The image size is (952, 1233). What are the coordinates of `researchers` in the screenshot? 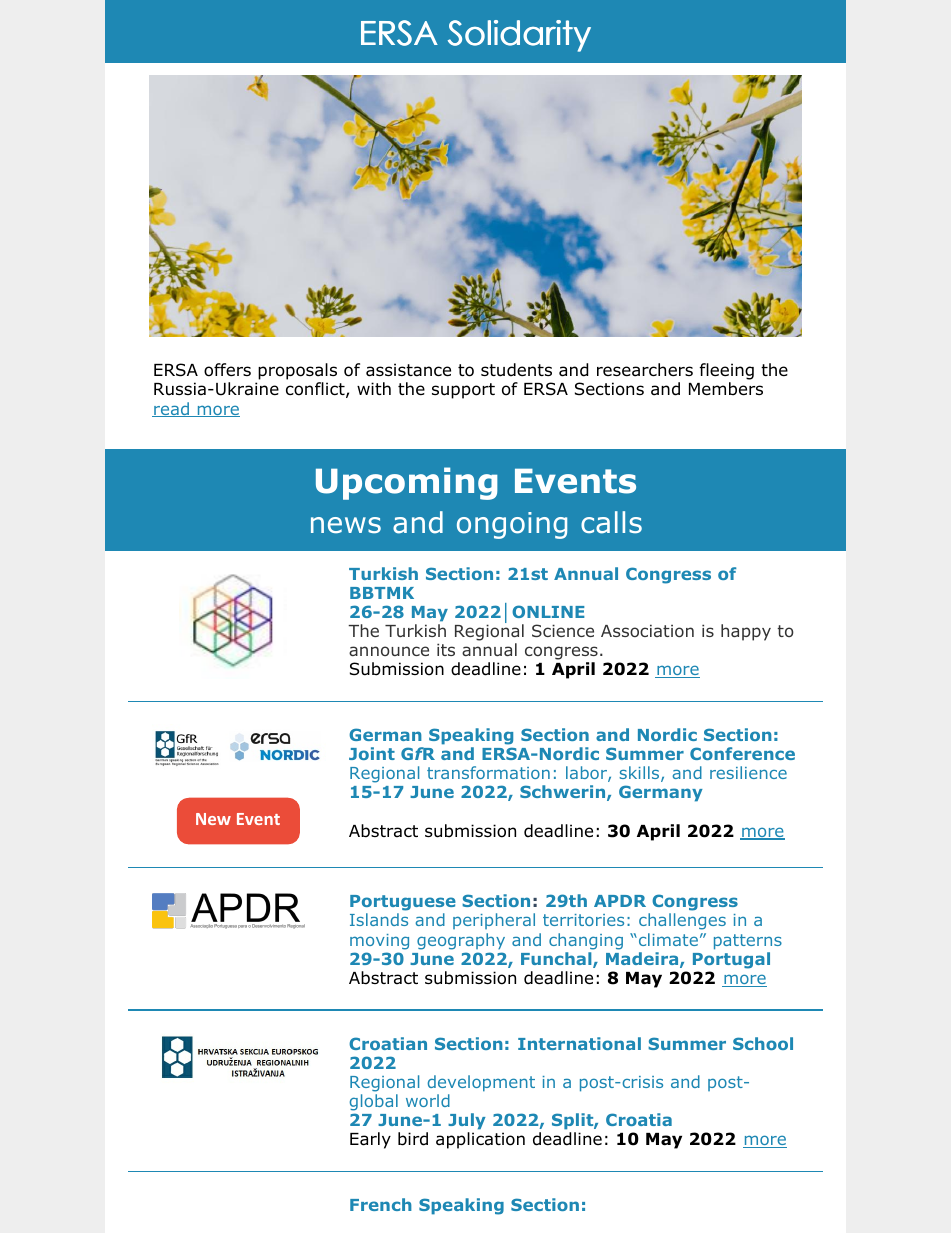 It's located at (645, 370).
